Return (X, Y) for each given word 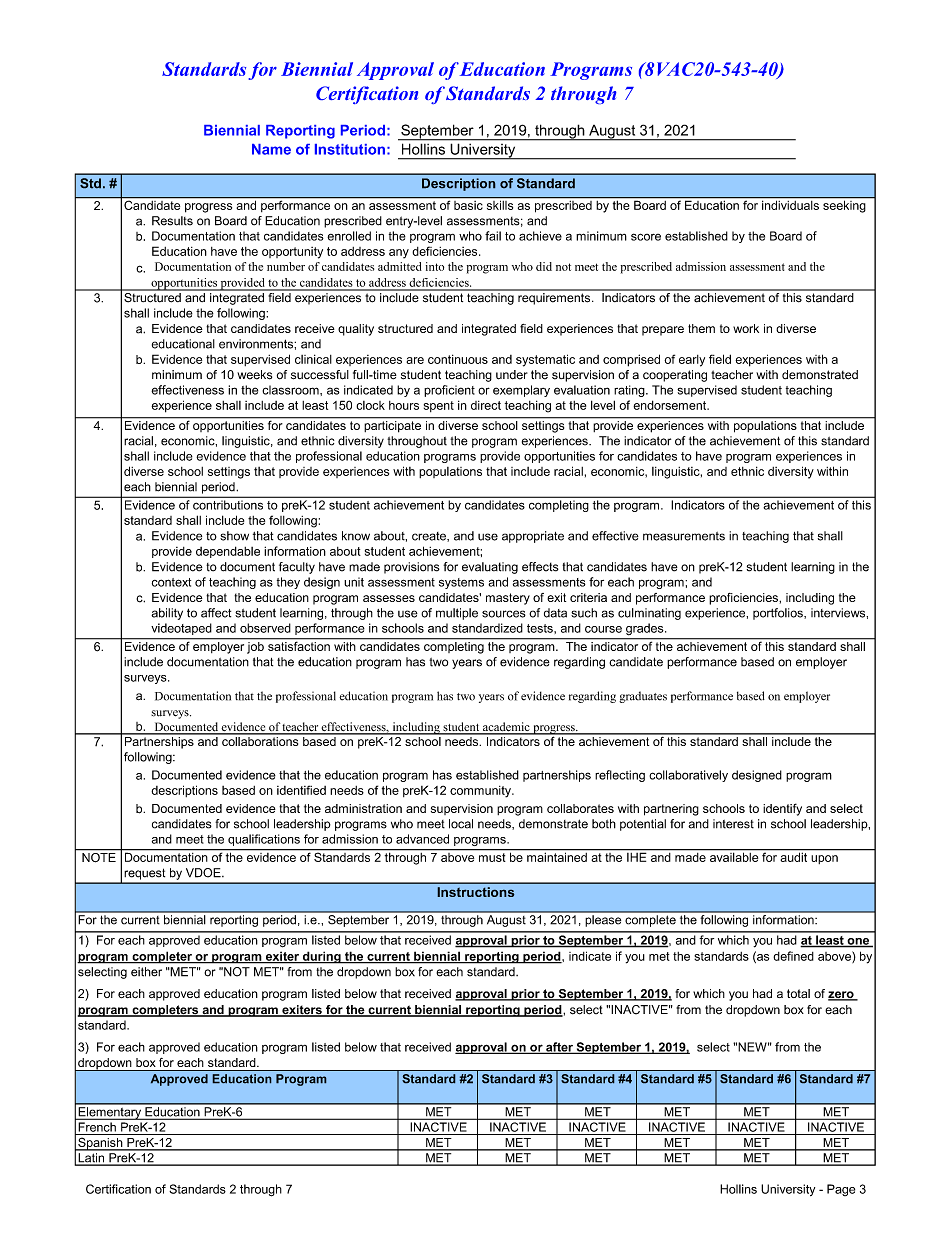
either (146, 972)
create (430, 537)
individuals (790, 205)
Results (172, 221)
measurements (684, 536)
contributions (228, 505)
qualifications (264, 840)
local (461, 824)
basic (468, 205)
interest (733, 824)
